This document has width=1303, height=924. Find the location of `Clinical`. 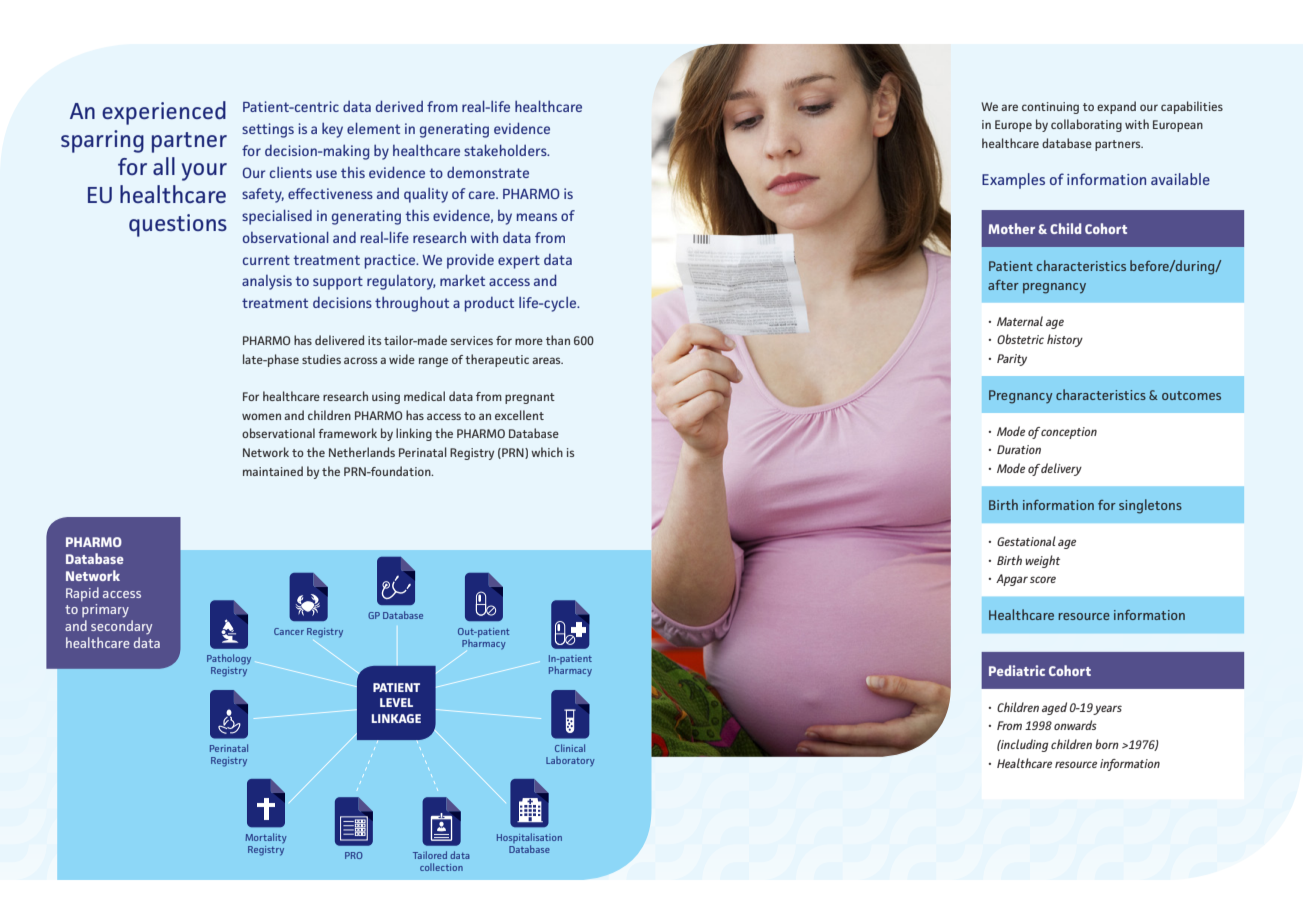

Clinical is located at coordinates (570, 748).
